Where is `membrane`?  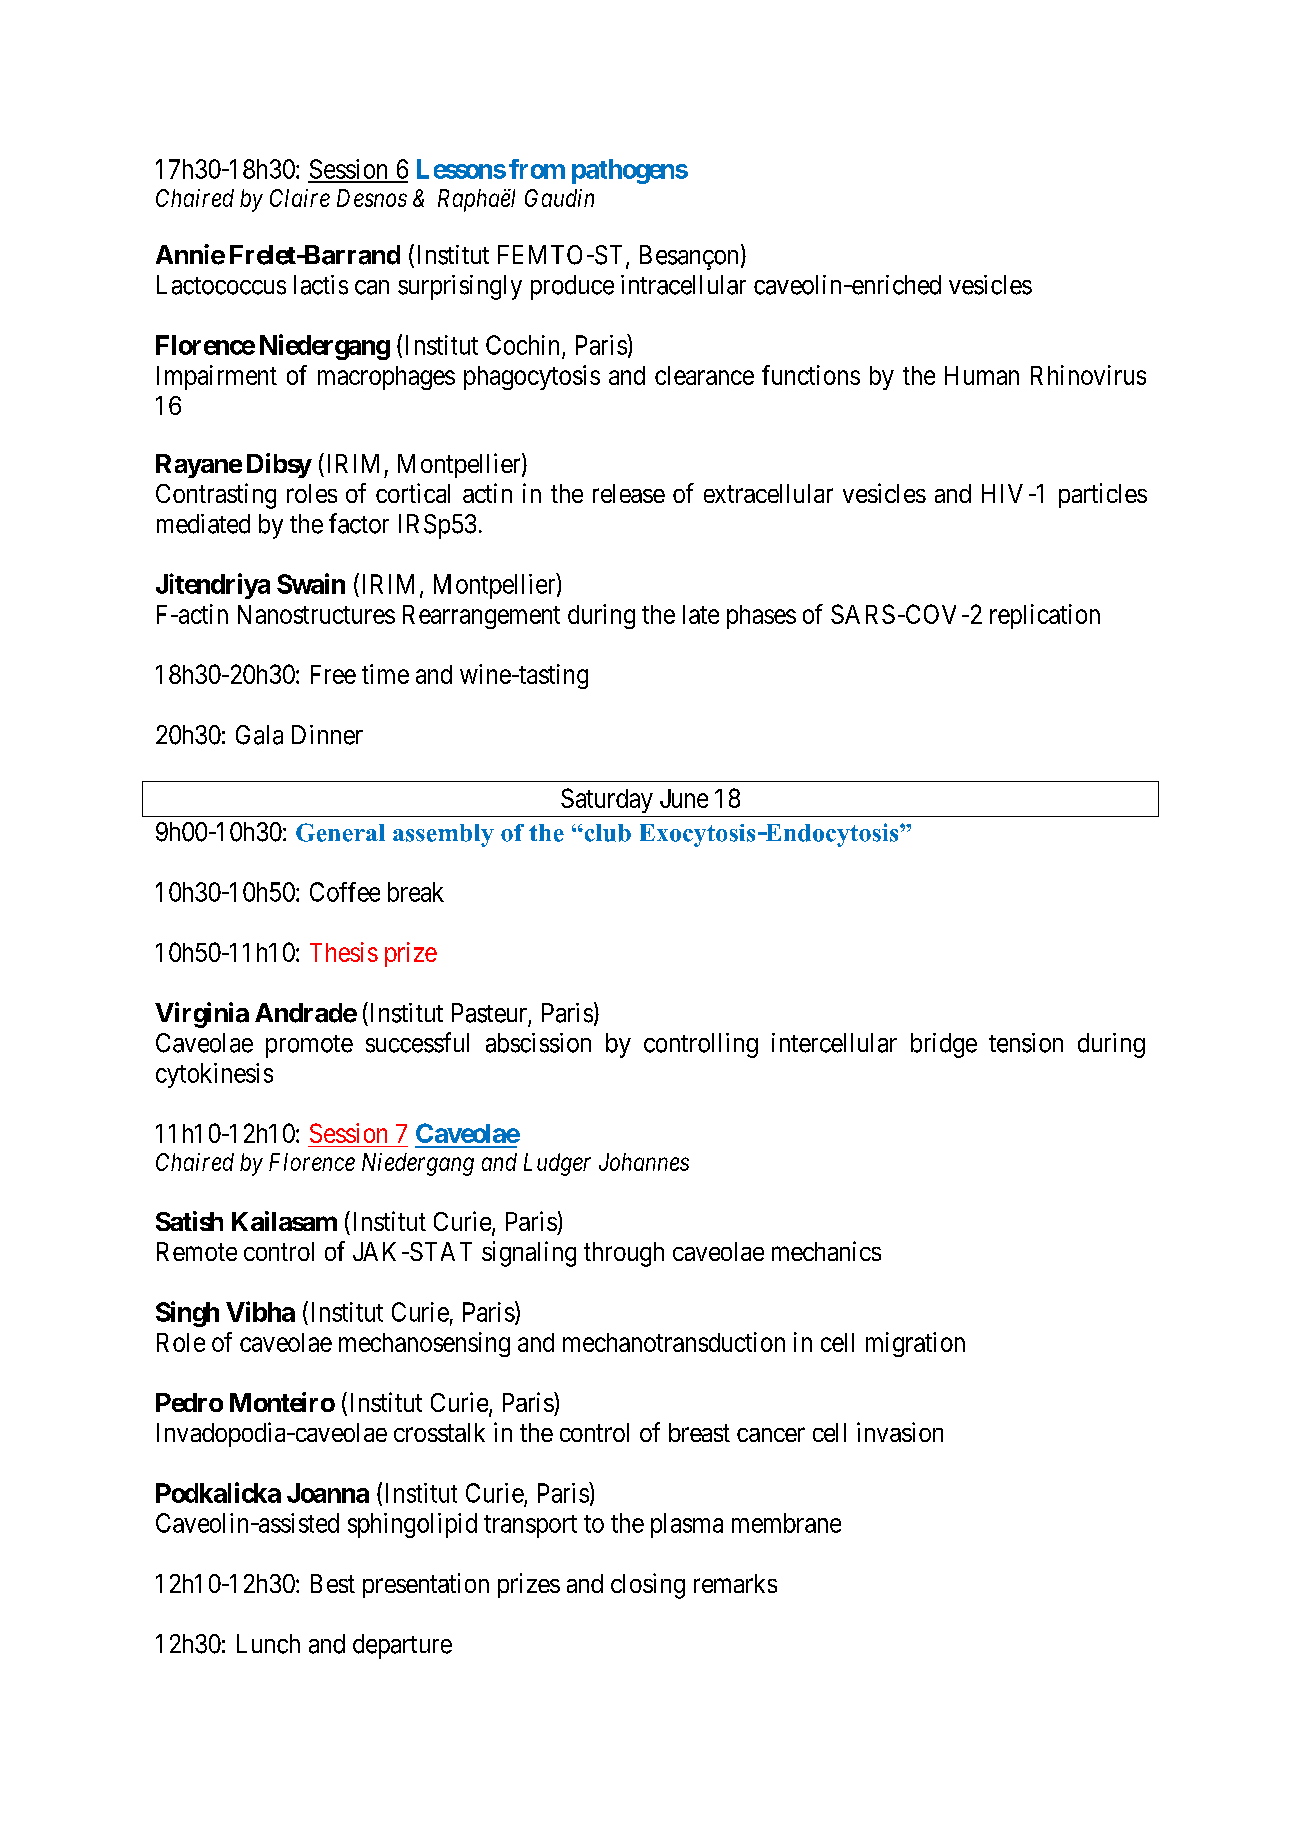 membrane is located at coordinates (786, 1523).
